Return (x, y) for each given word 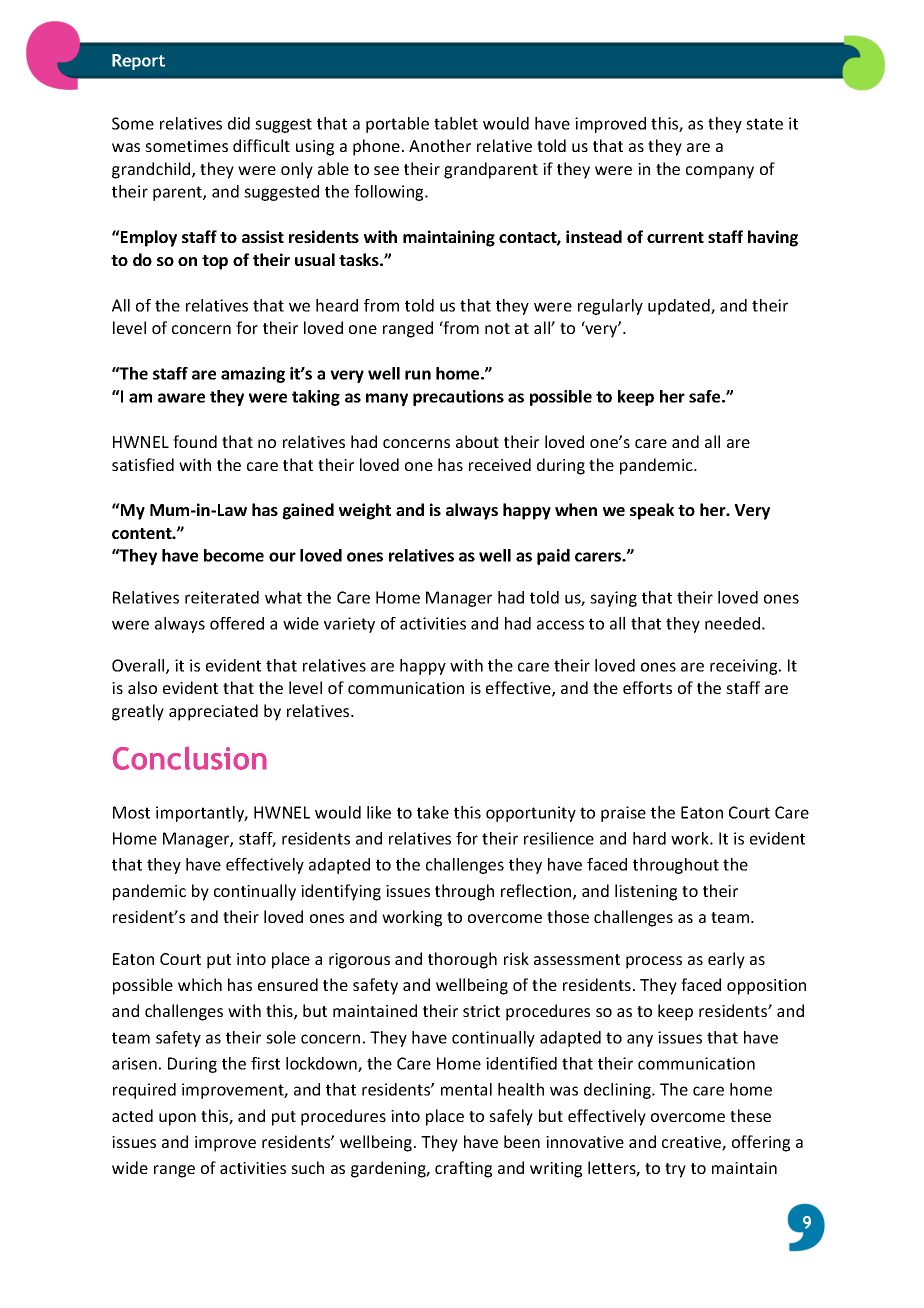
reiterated (222, 597)
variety (349, 625)
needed (732, 623)
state (764, 124)
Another (440, 145)
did (239, 123)
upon (177, 1119)
